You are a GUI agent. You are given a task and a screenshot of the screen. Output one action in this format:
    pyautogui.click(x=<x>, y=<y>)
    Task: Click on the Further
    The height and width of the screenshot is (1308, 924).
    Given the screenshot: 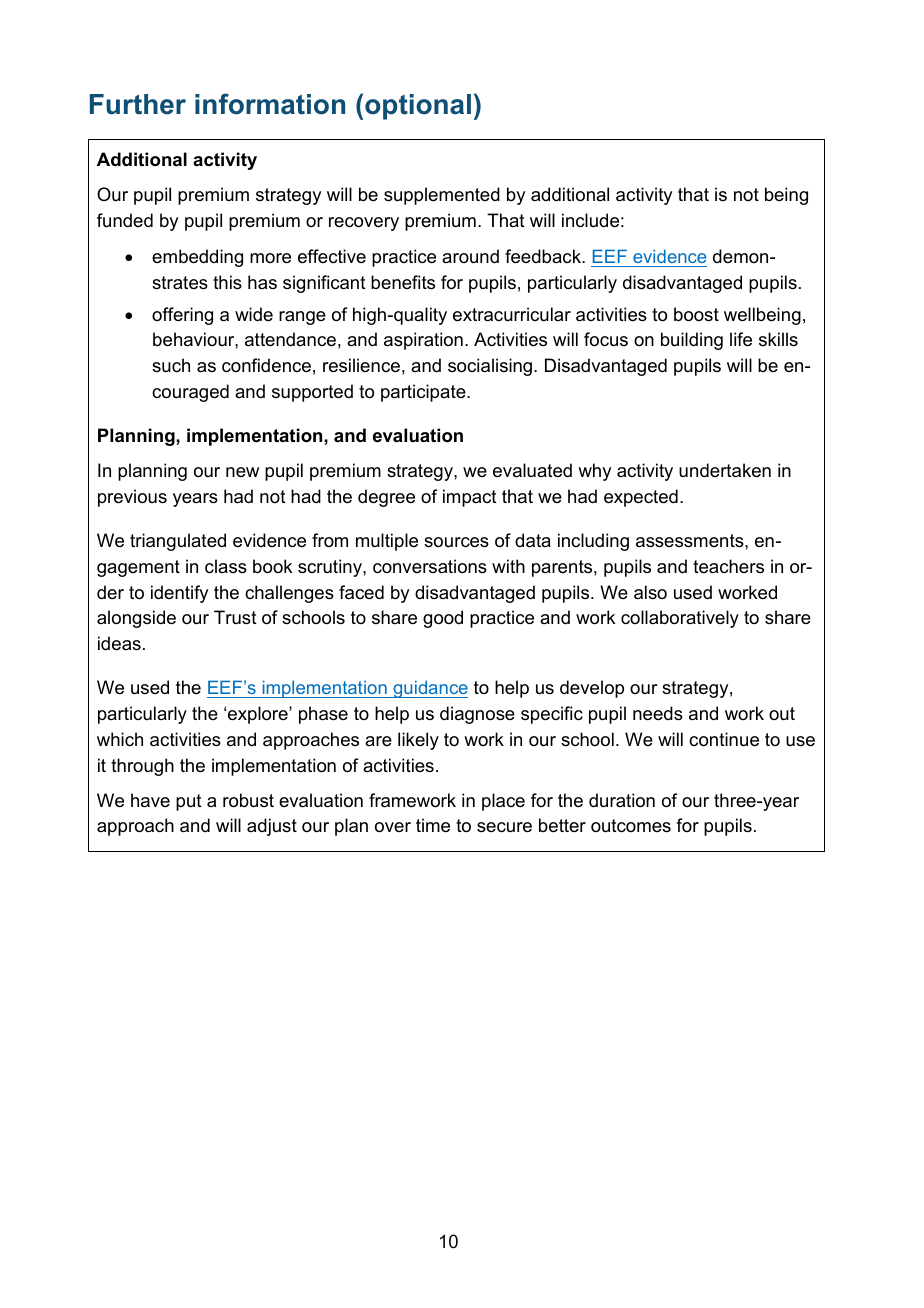 What is the action you would take?
    pyautogui.click(x=138, y=104)
